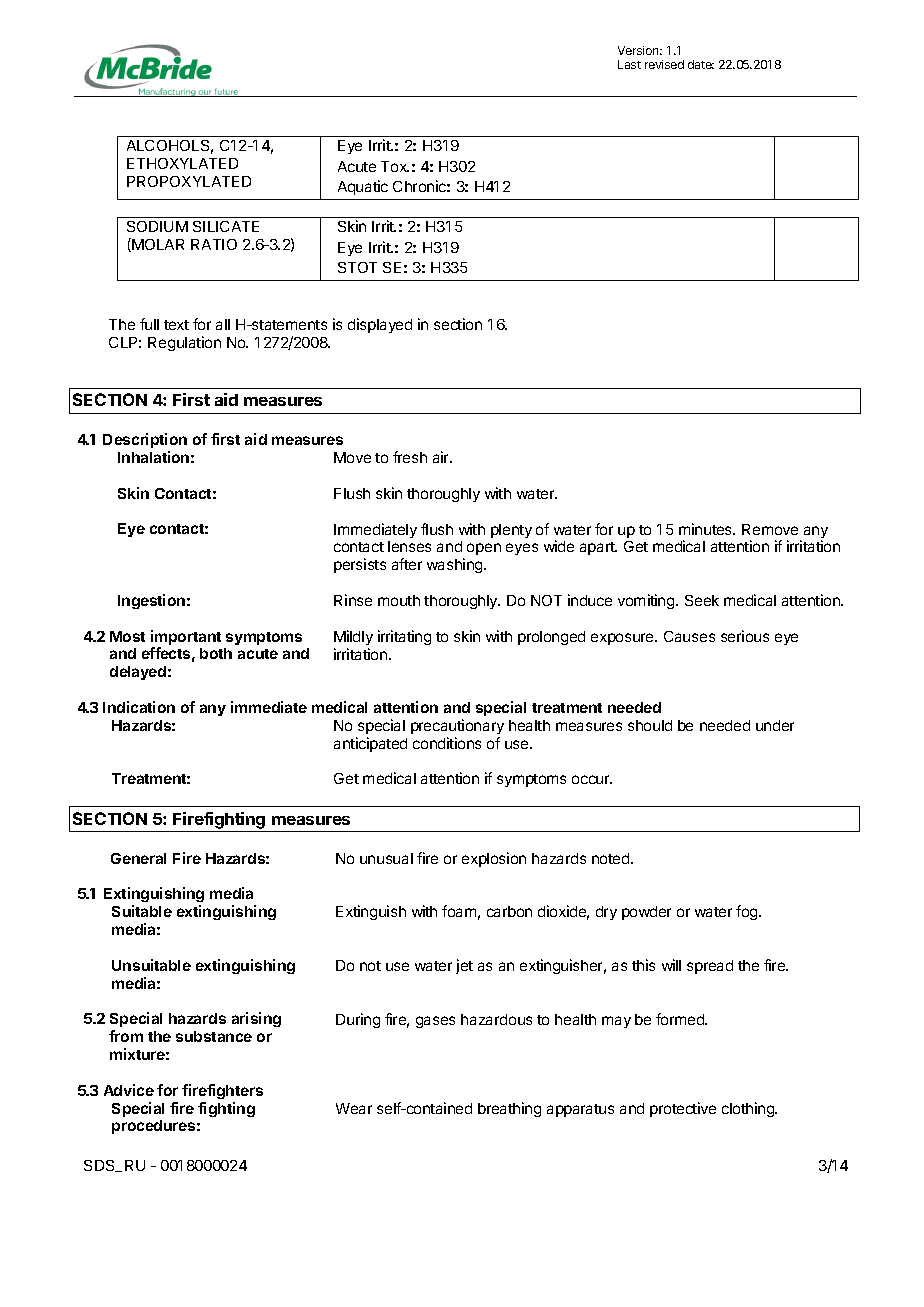 Image resolution: width=924 pixels, height=1307 pixels. Describe the element at coordinates (380, 325) in the image. I see `displayed` at that location.
